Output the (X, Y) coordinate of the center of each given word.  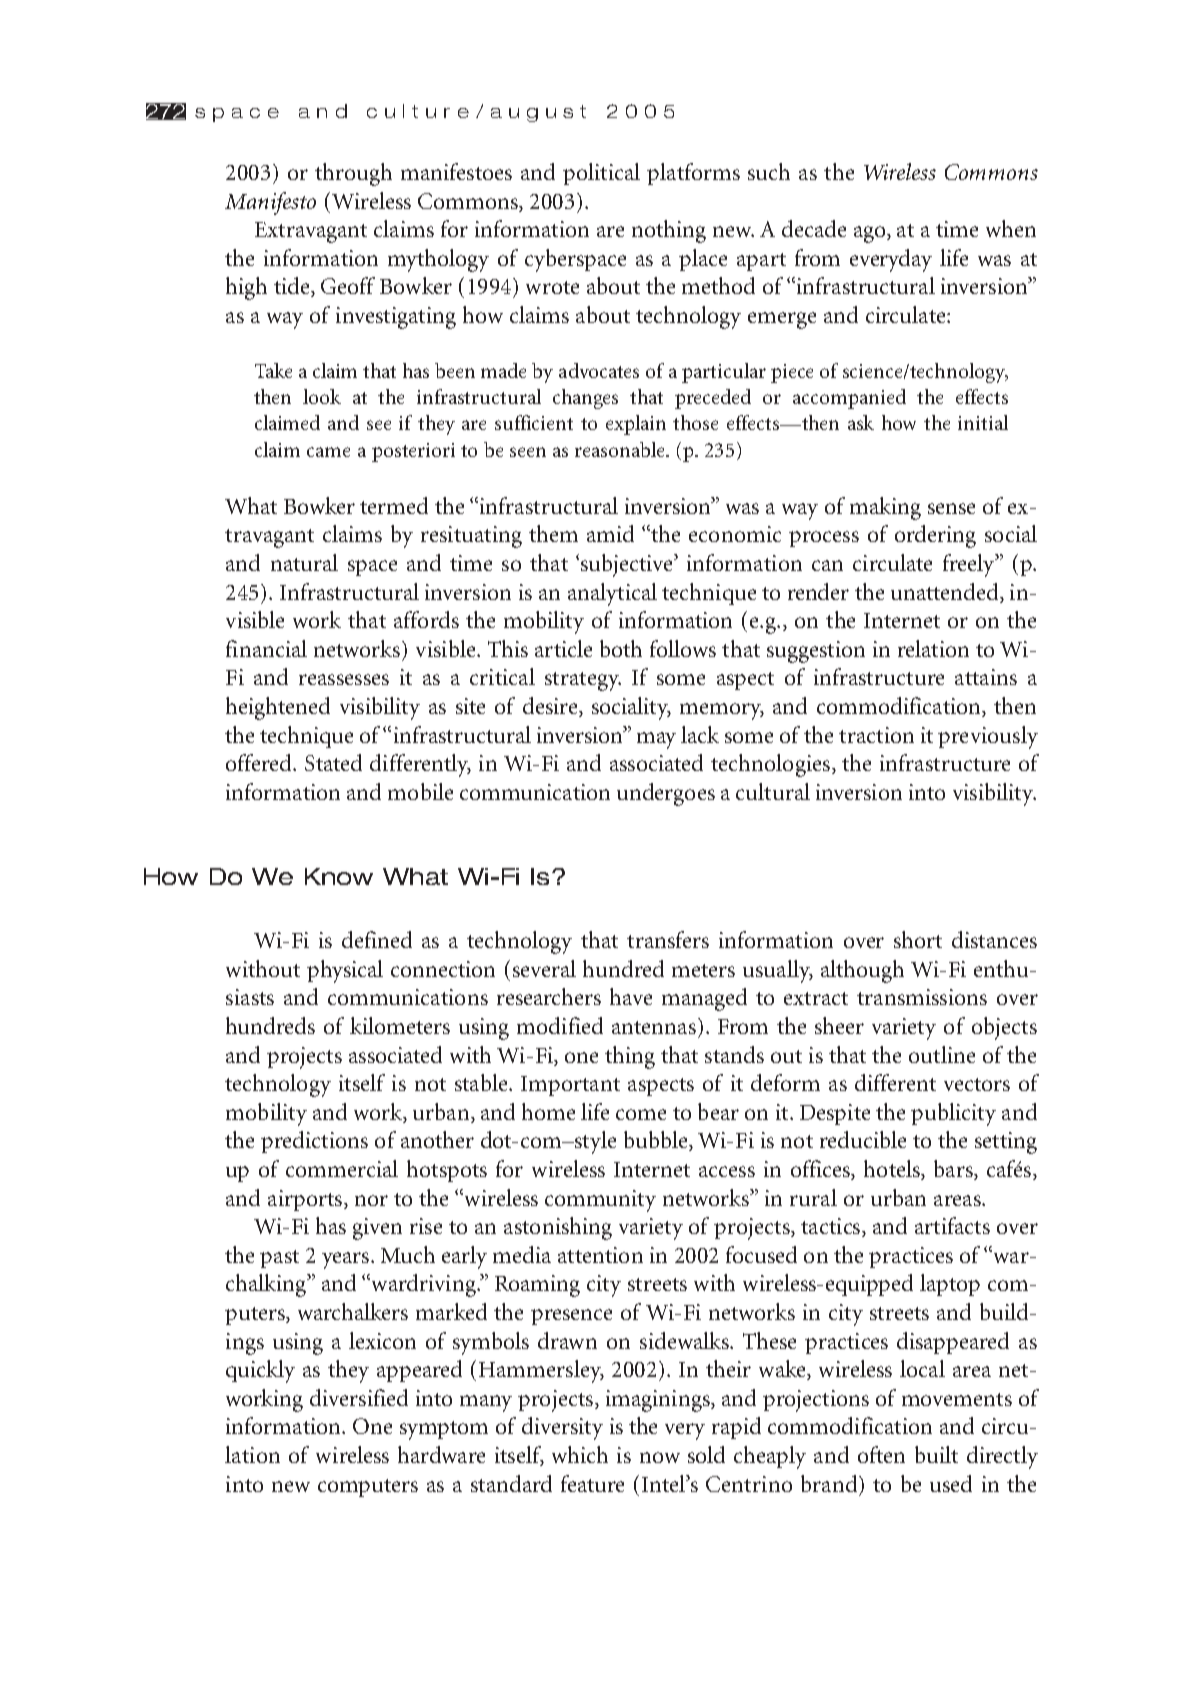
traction (876, 735)
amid (610, 533)
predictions (314, 1142)
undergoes (666, 794)
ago (871, 234)
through (353, 174)
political (601, 174)
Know (339, 876)
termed (394, 505)
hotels (893, 1170)
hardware (441, 1454)
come (641, 1114)
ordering (935, 536)
